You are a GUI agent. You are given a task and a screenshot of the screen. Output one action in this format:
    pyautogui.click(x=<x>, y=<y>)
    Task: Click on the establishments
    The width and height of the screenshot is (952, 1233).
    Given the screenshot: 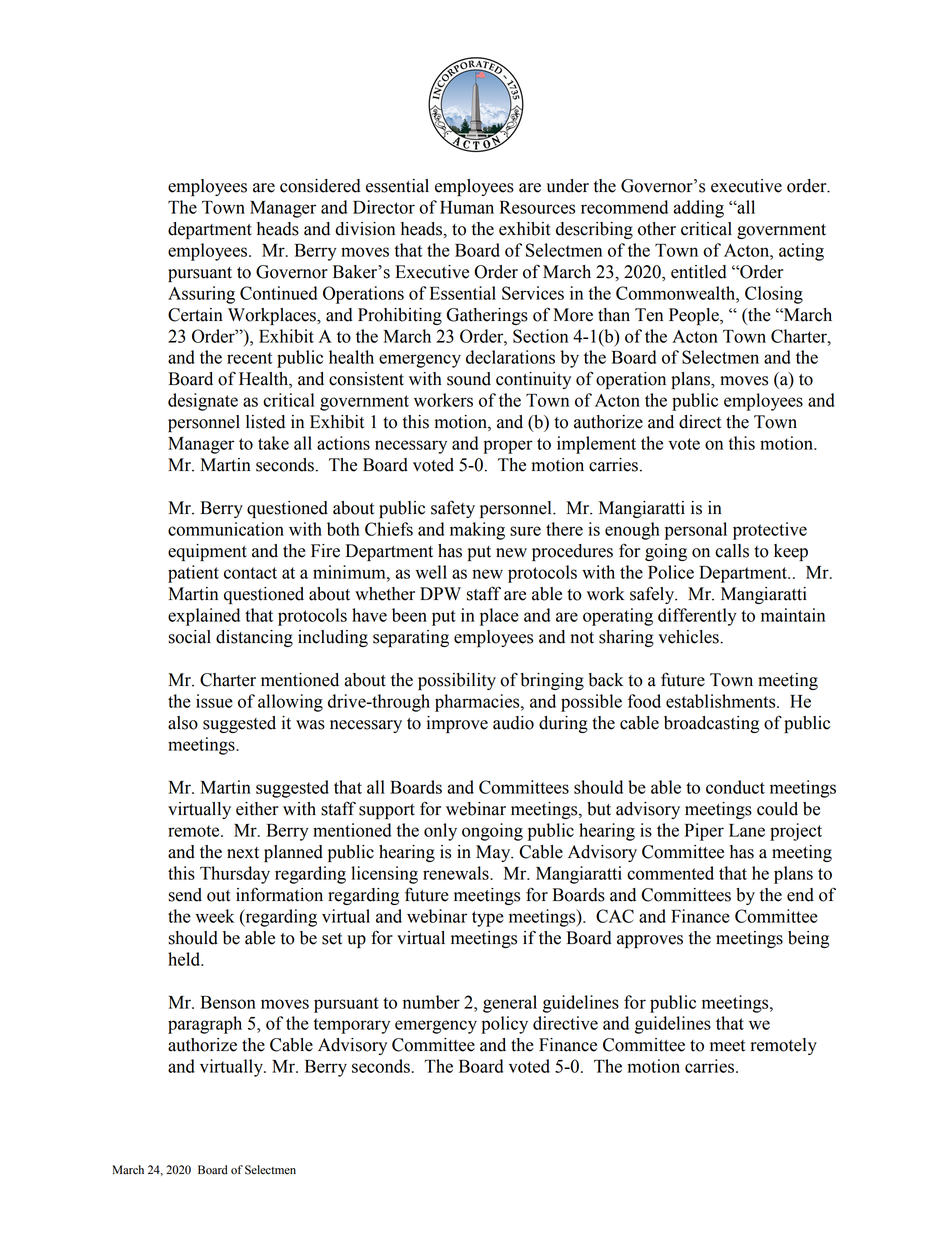 What is the action you would take?
    pyautogui.click(x=722, y=701)
